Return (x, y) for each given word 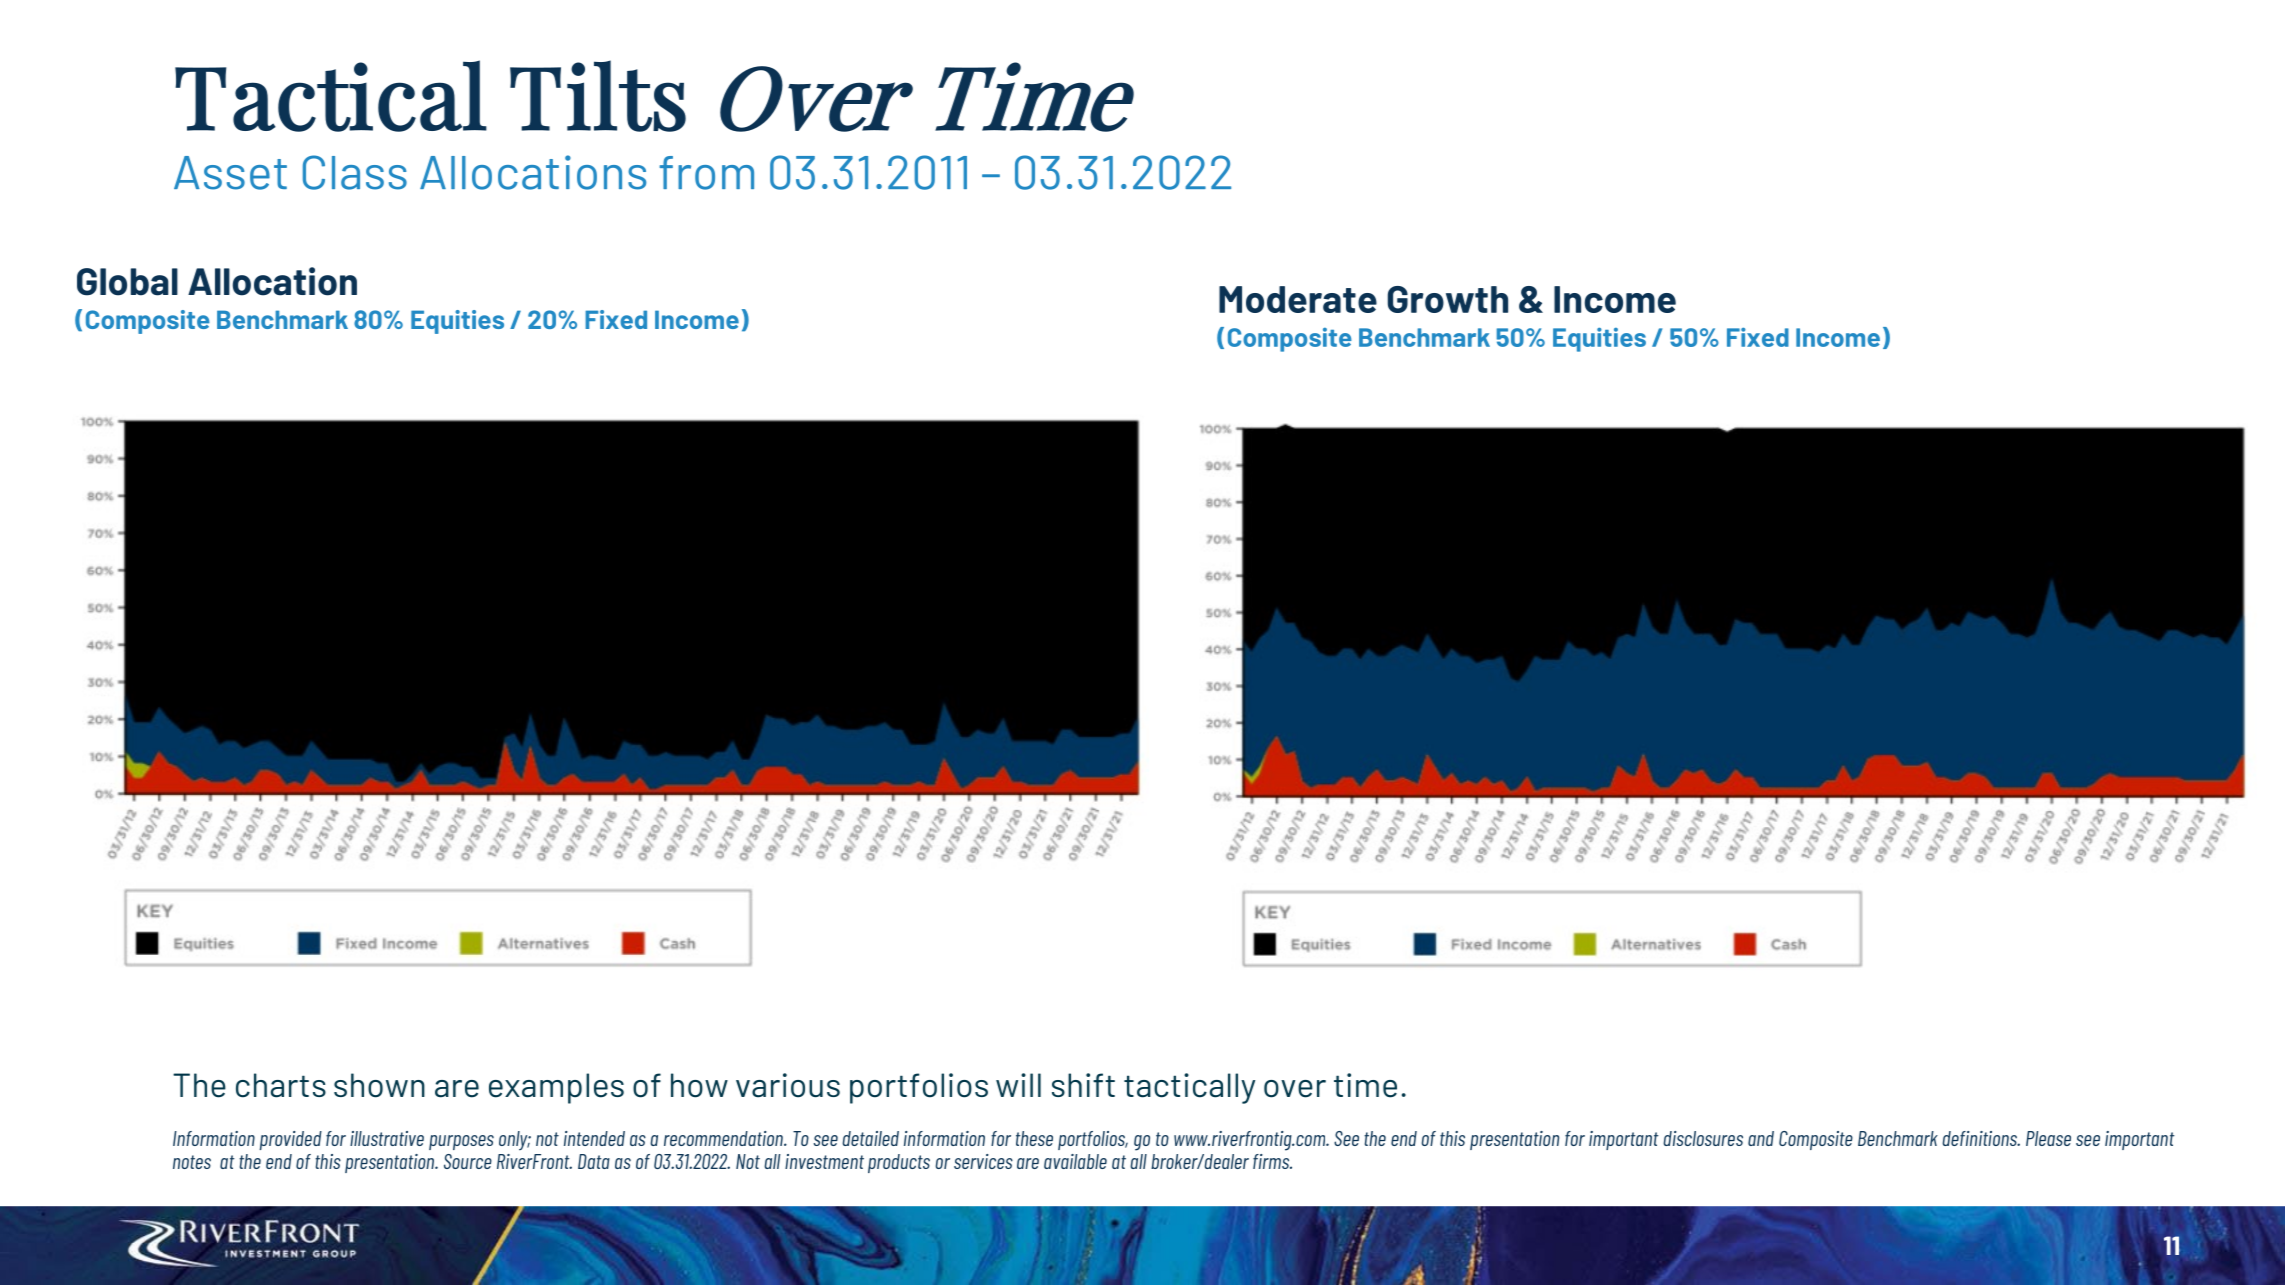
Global (127, 282)
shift (1083, 1085)
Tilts (598, 96)
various (788, 1085)
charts (281, 1085)
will (1018, 1085)
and (1761, 1138)
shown (379, 1085)
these (1034, 1138)
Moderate (1298, 299)
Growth (1448, 299)
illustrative (387, 1138)
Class (355, 172)
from (706, 173)
